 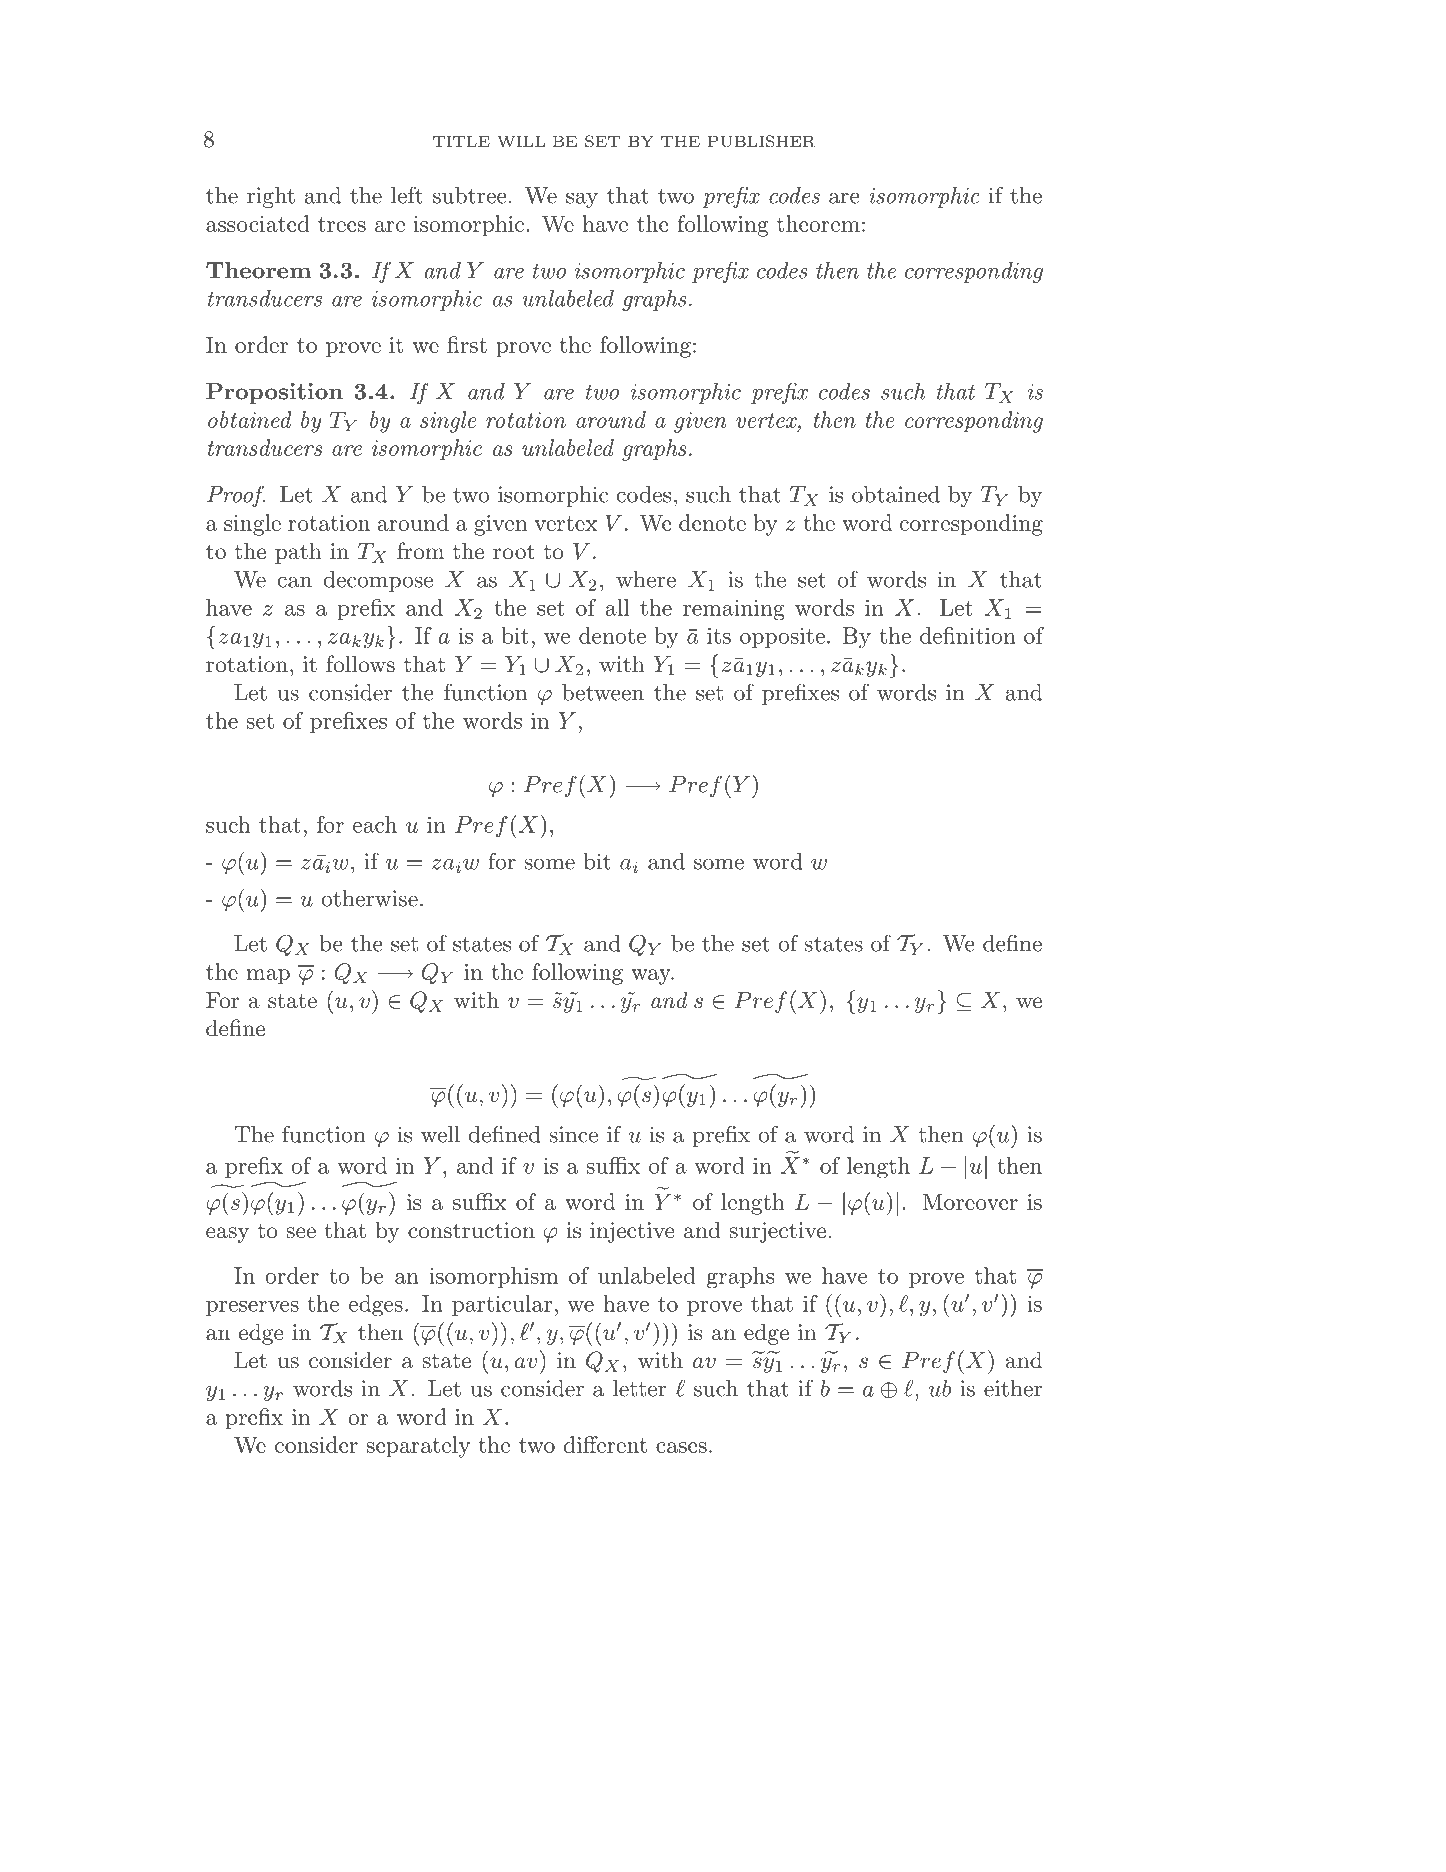 I want to click on can, so click(x=295, y=582).
